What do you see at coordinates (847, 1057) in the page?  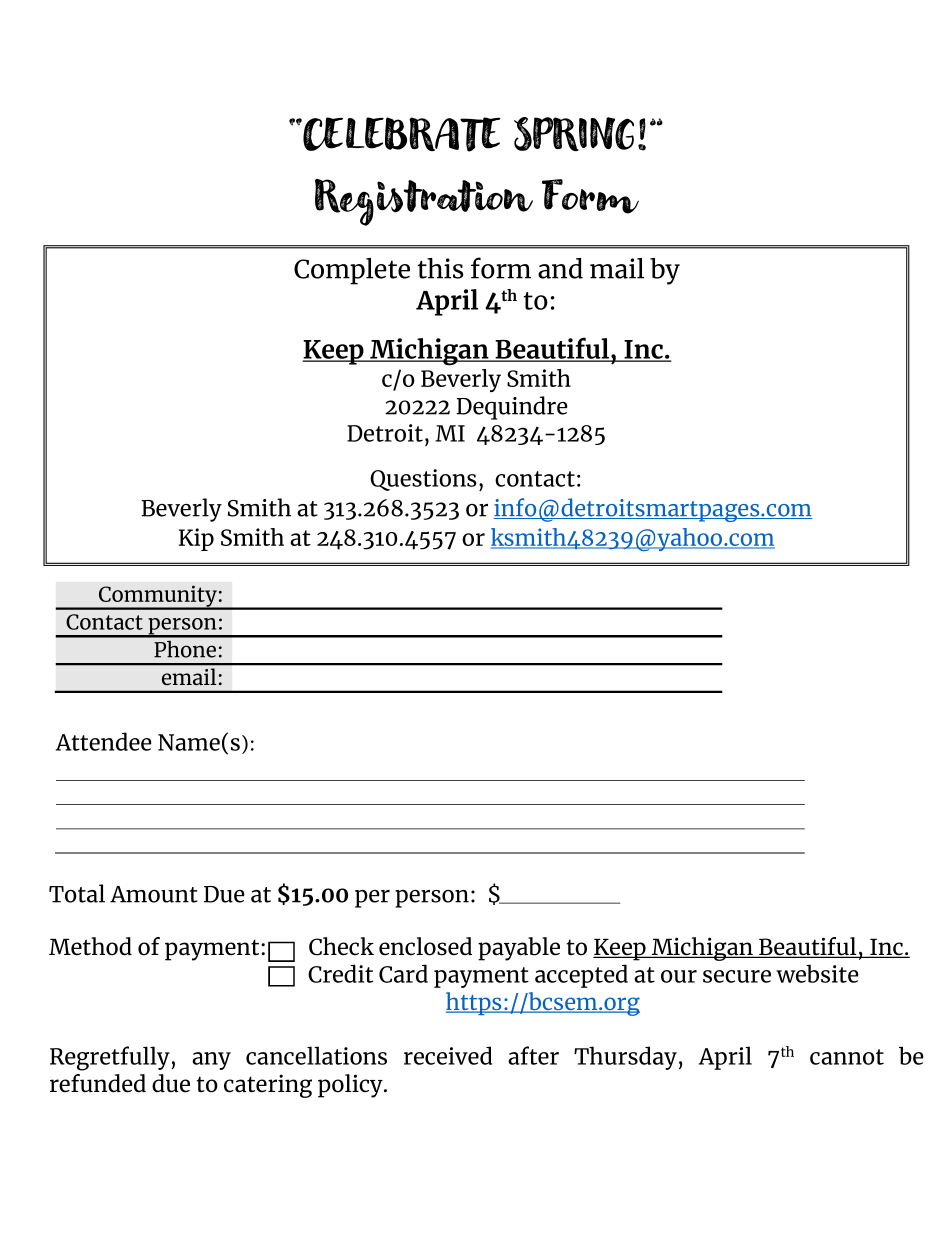 I see `cannot` at bounding box center [847, 1057].
